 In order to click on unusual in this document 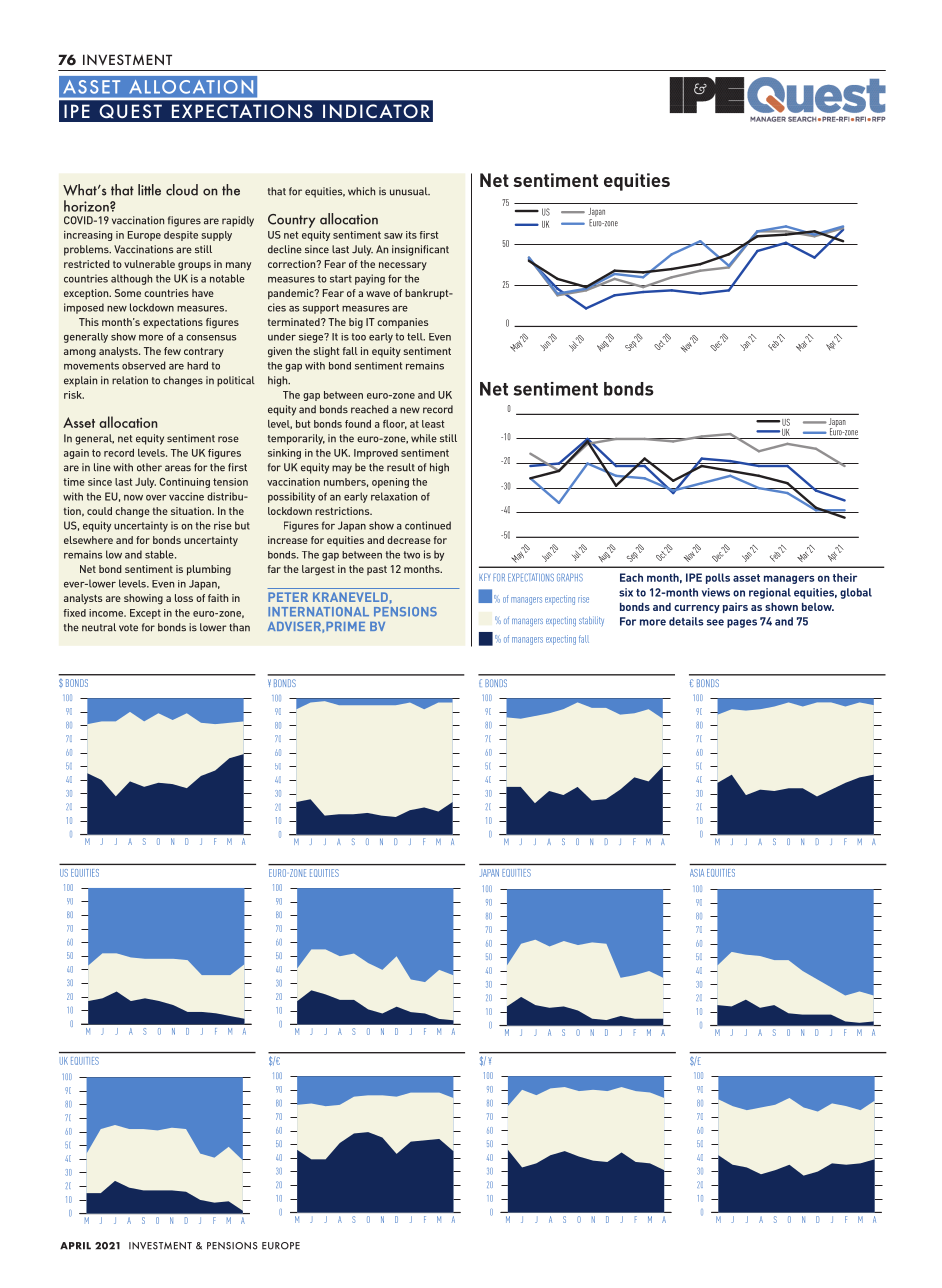, I will do `click(410, 191)`.
